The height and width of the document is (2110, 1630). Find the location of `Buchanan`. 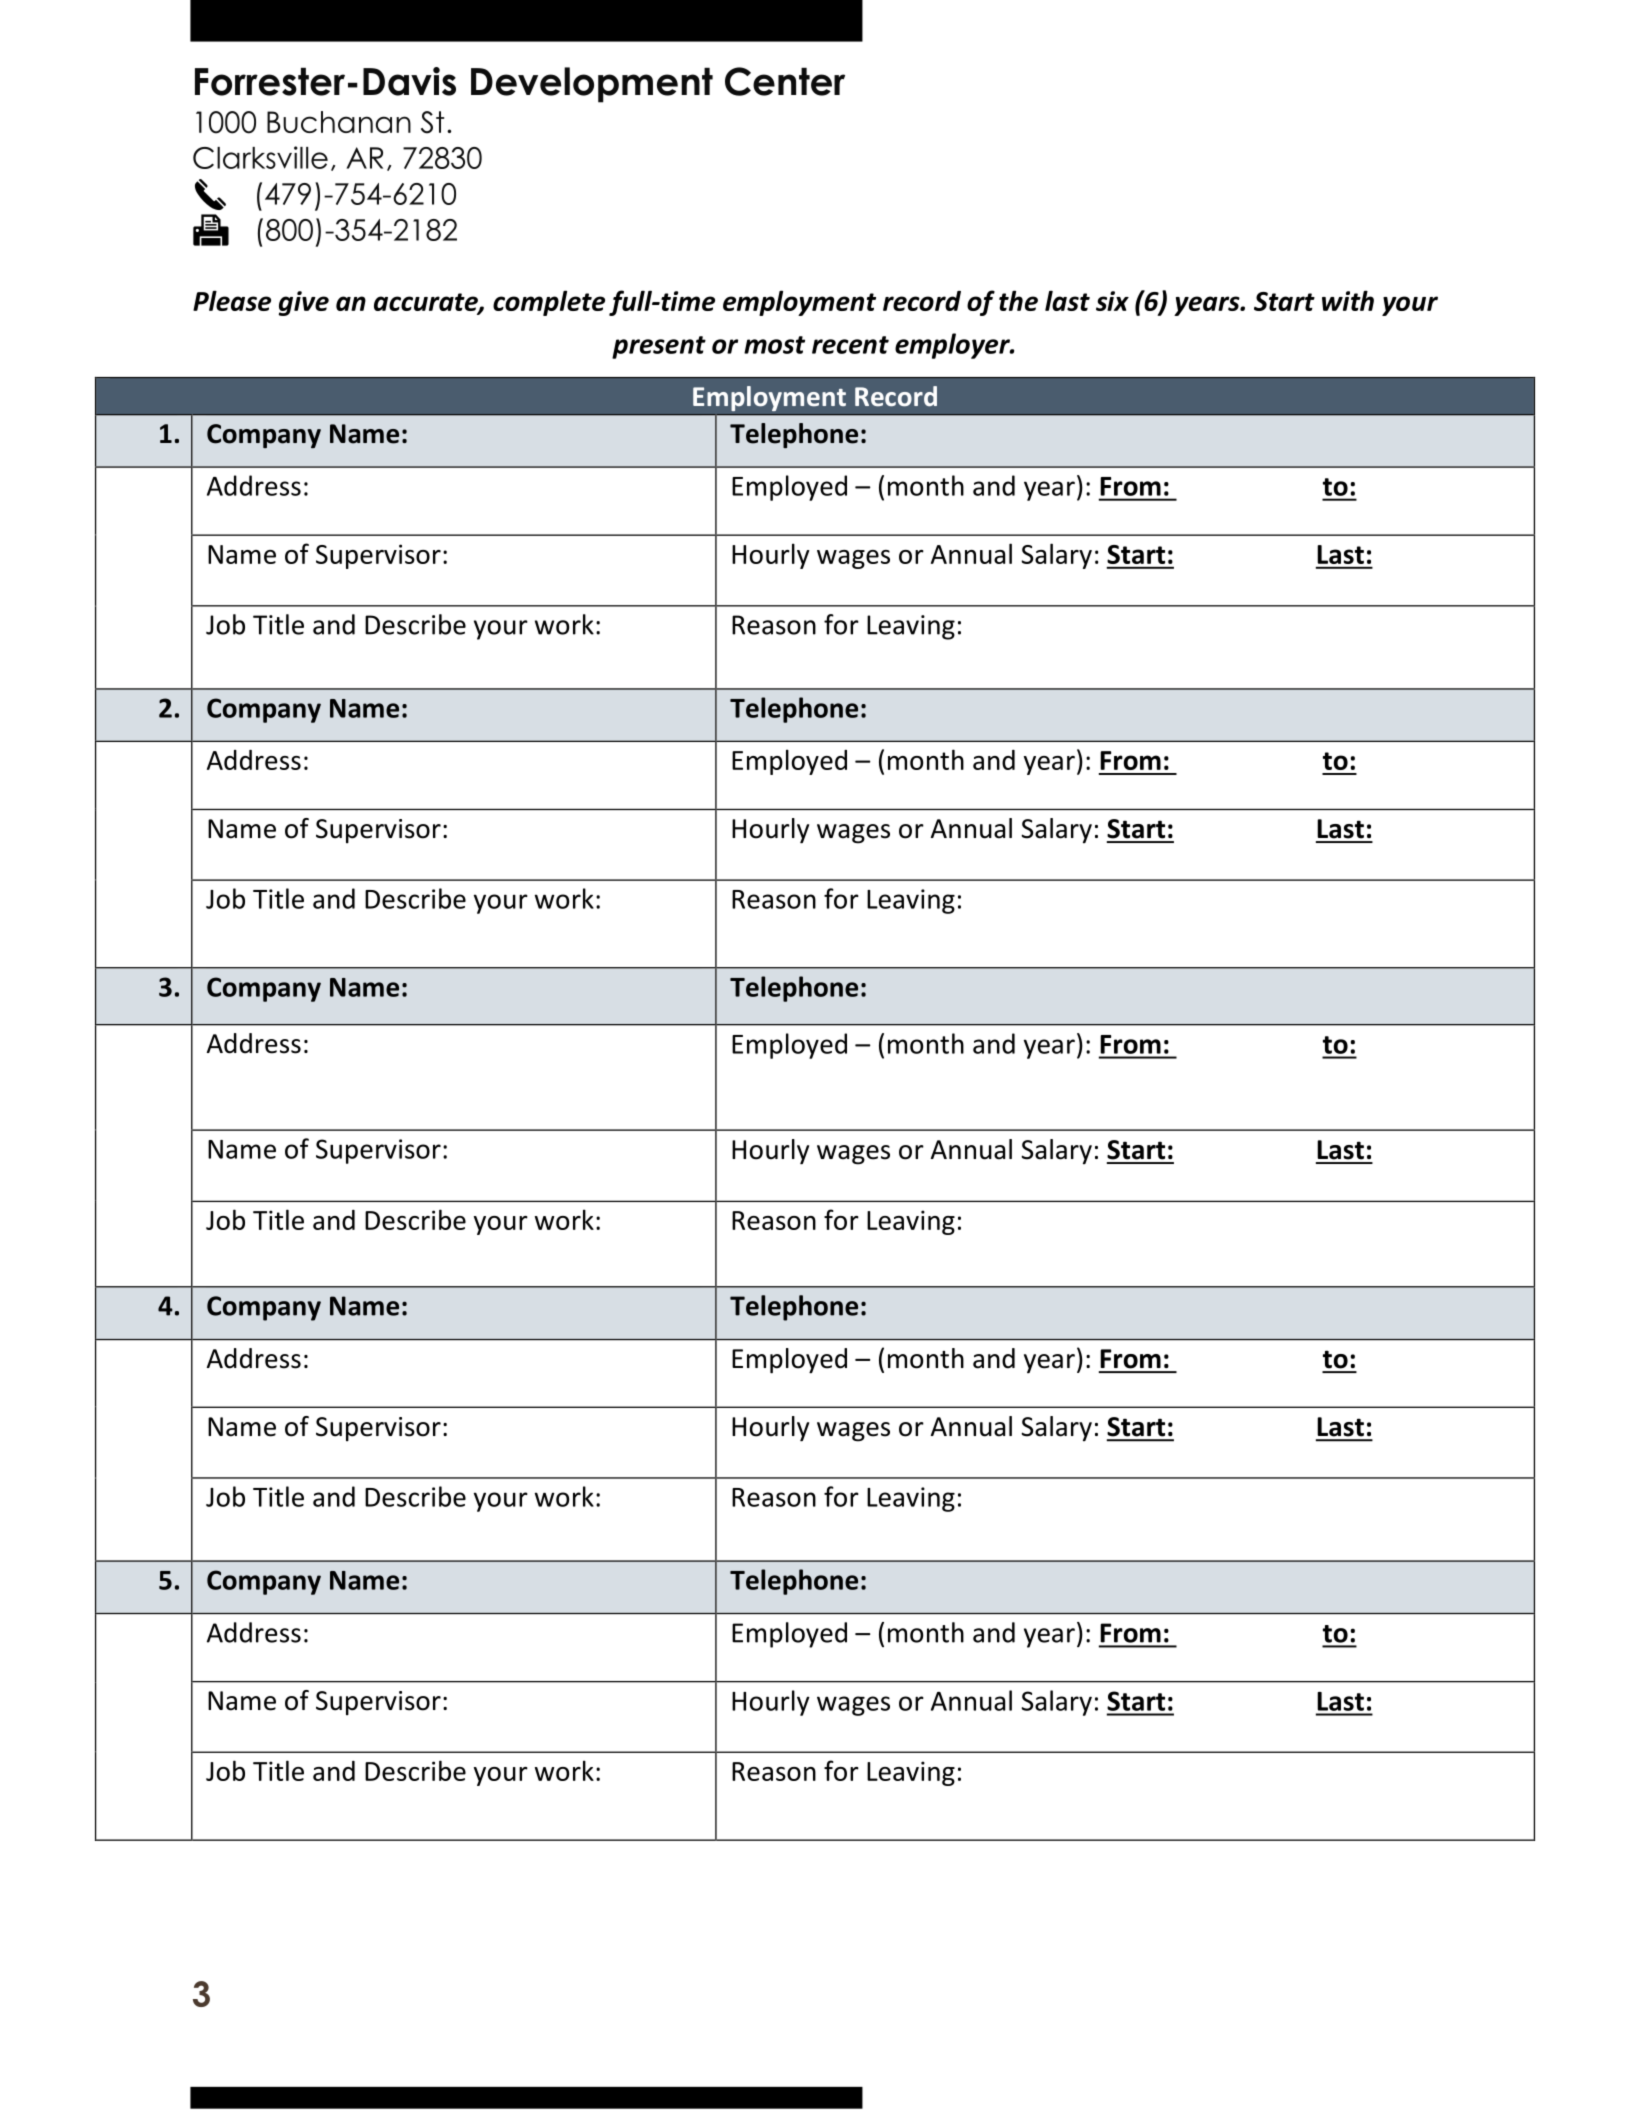

Buchanan is located at coordinates (339, 122).
